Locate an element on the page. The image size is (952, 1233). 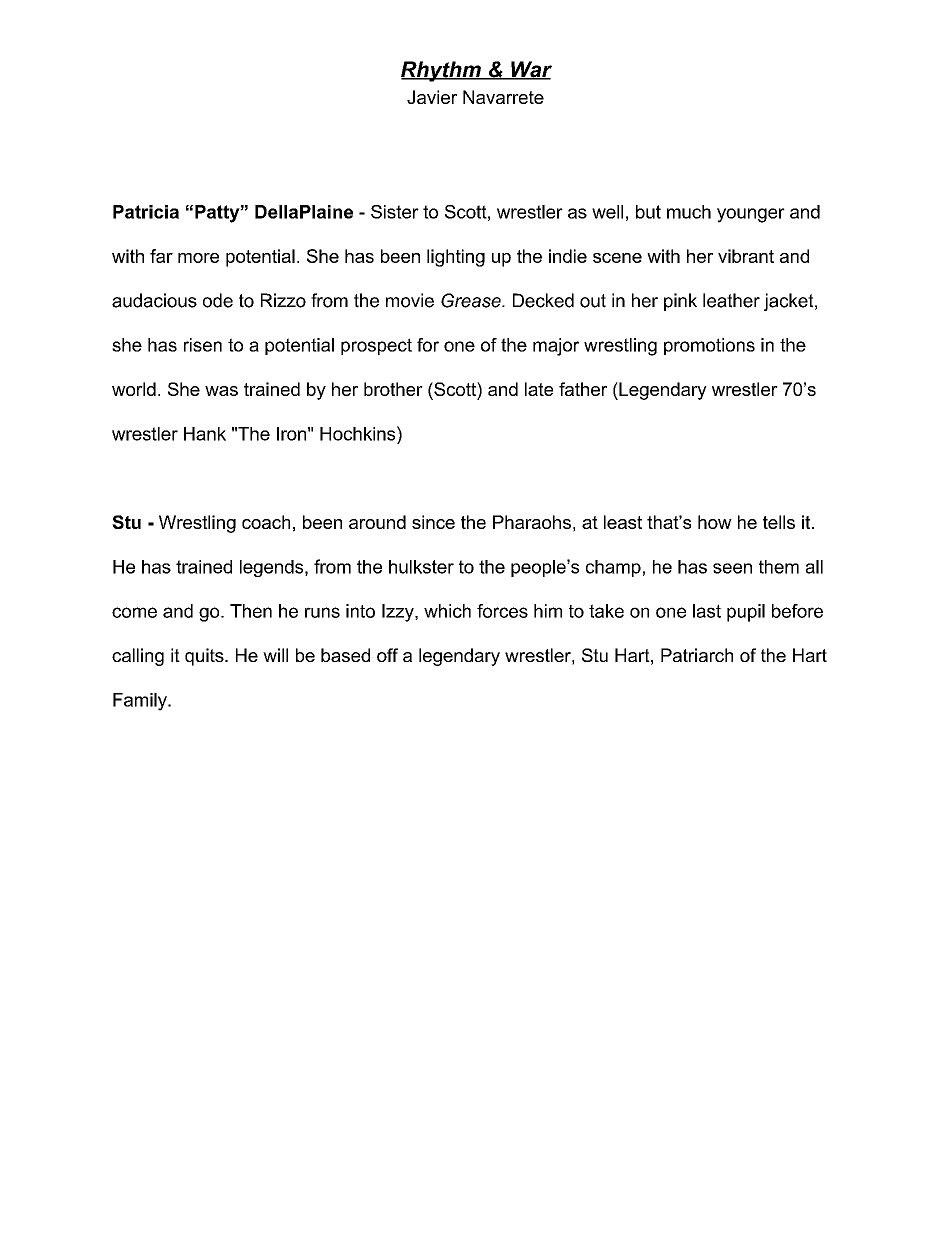
was is located at coordinates (221, 391).
